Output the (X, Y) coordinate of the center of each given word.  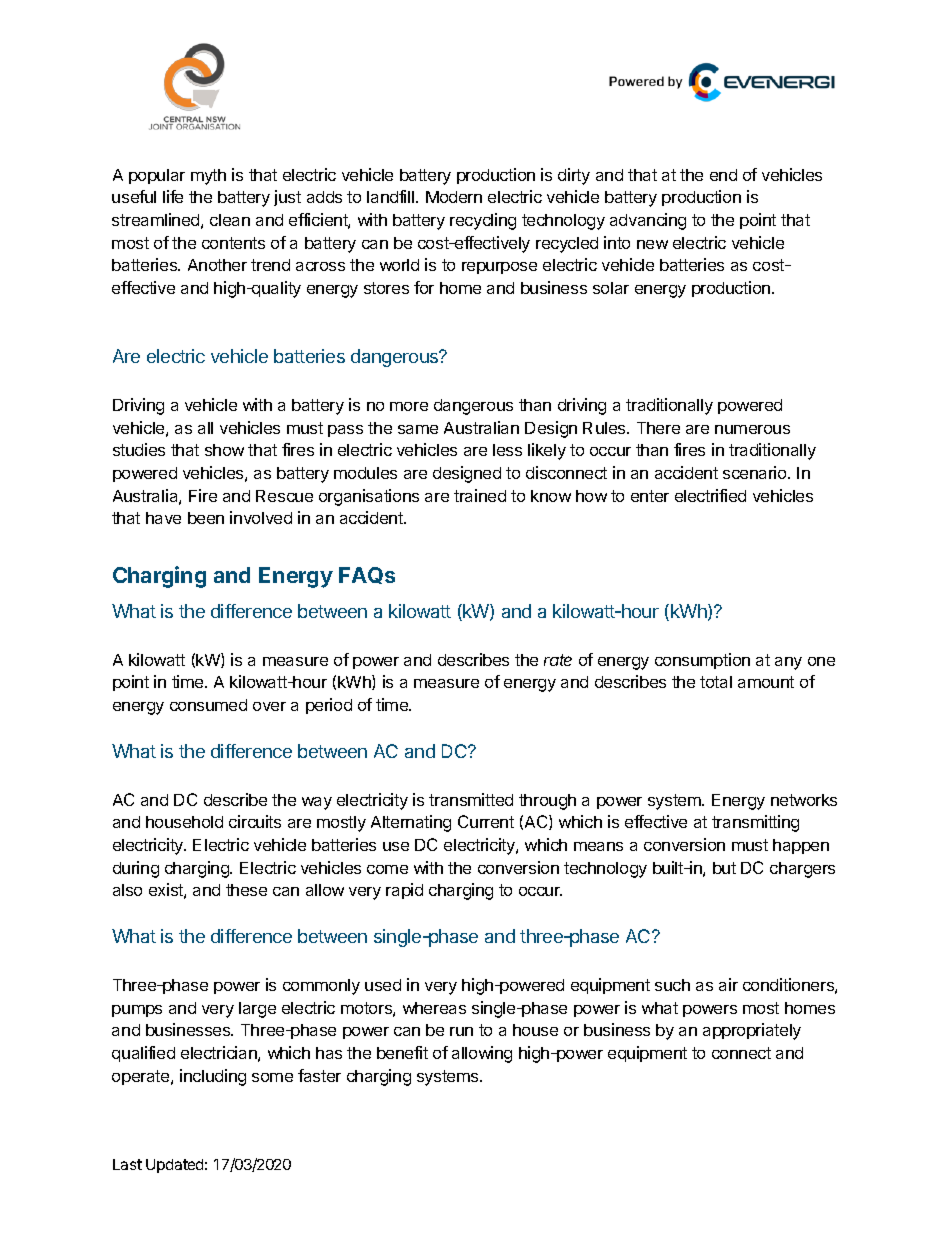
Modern (454, 197)
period (329, 706)
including (213, 1077)
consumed (208, 705)
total (716, 682)
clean (230, 220)
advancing (648, 221)
